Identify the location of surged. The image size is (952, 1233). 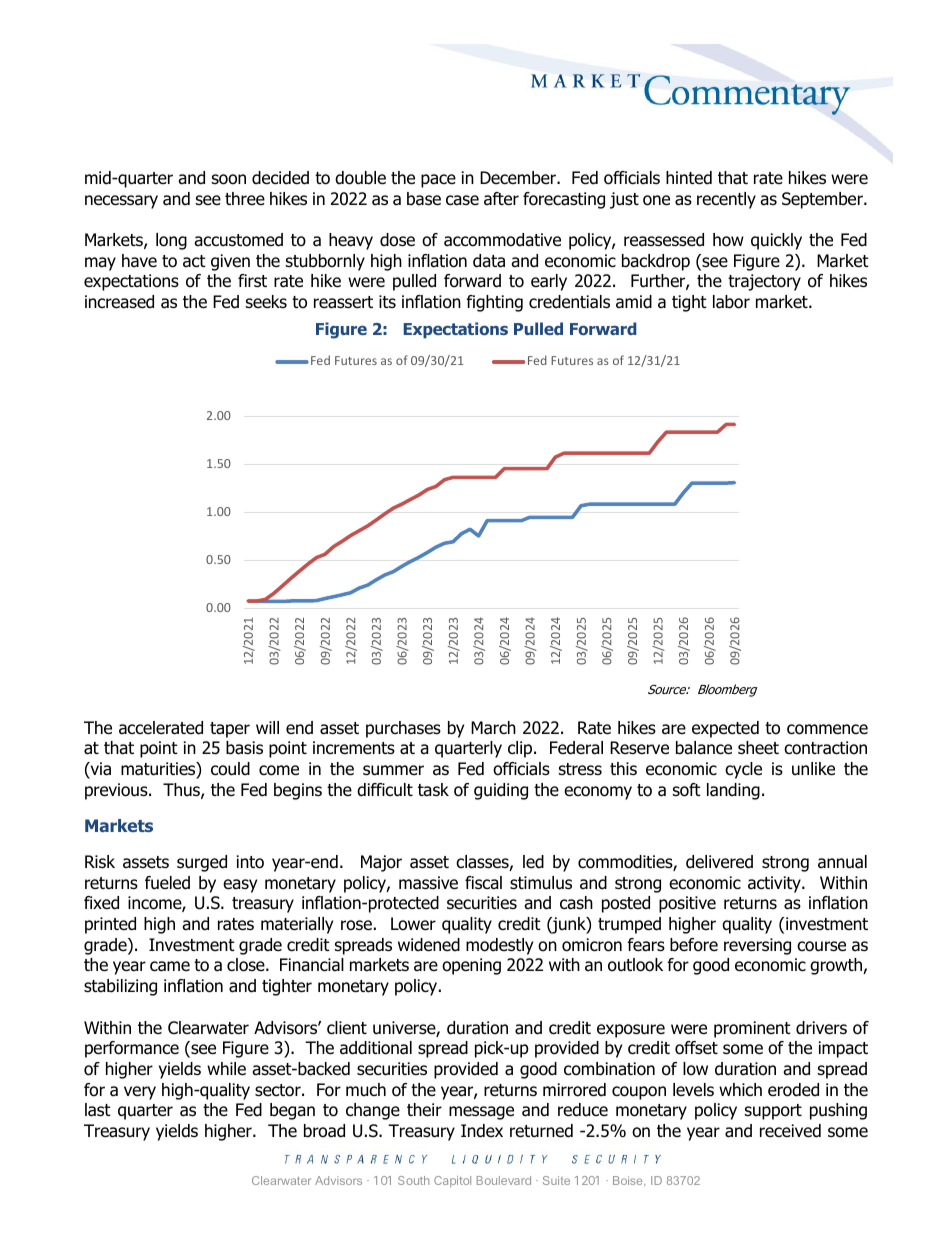
(202, 863).
